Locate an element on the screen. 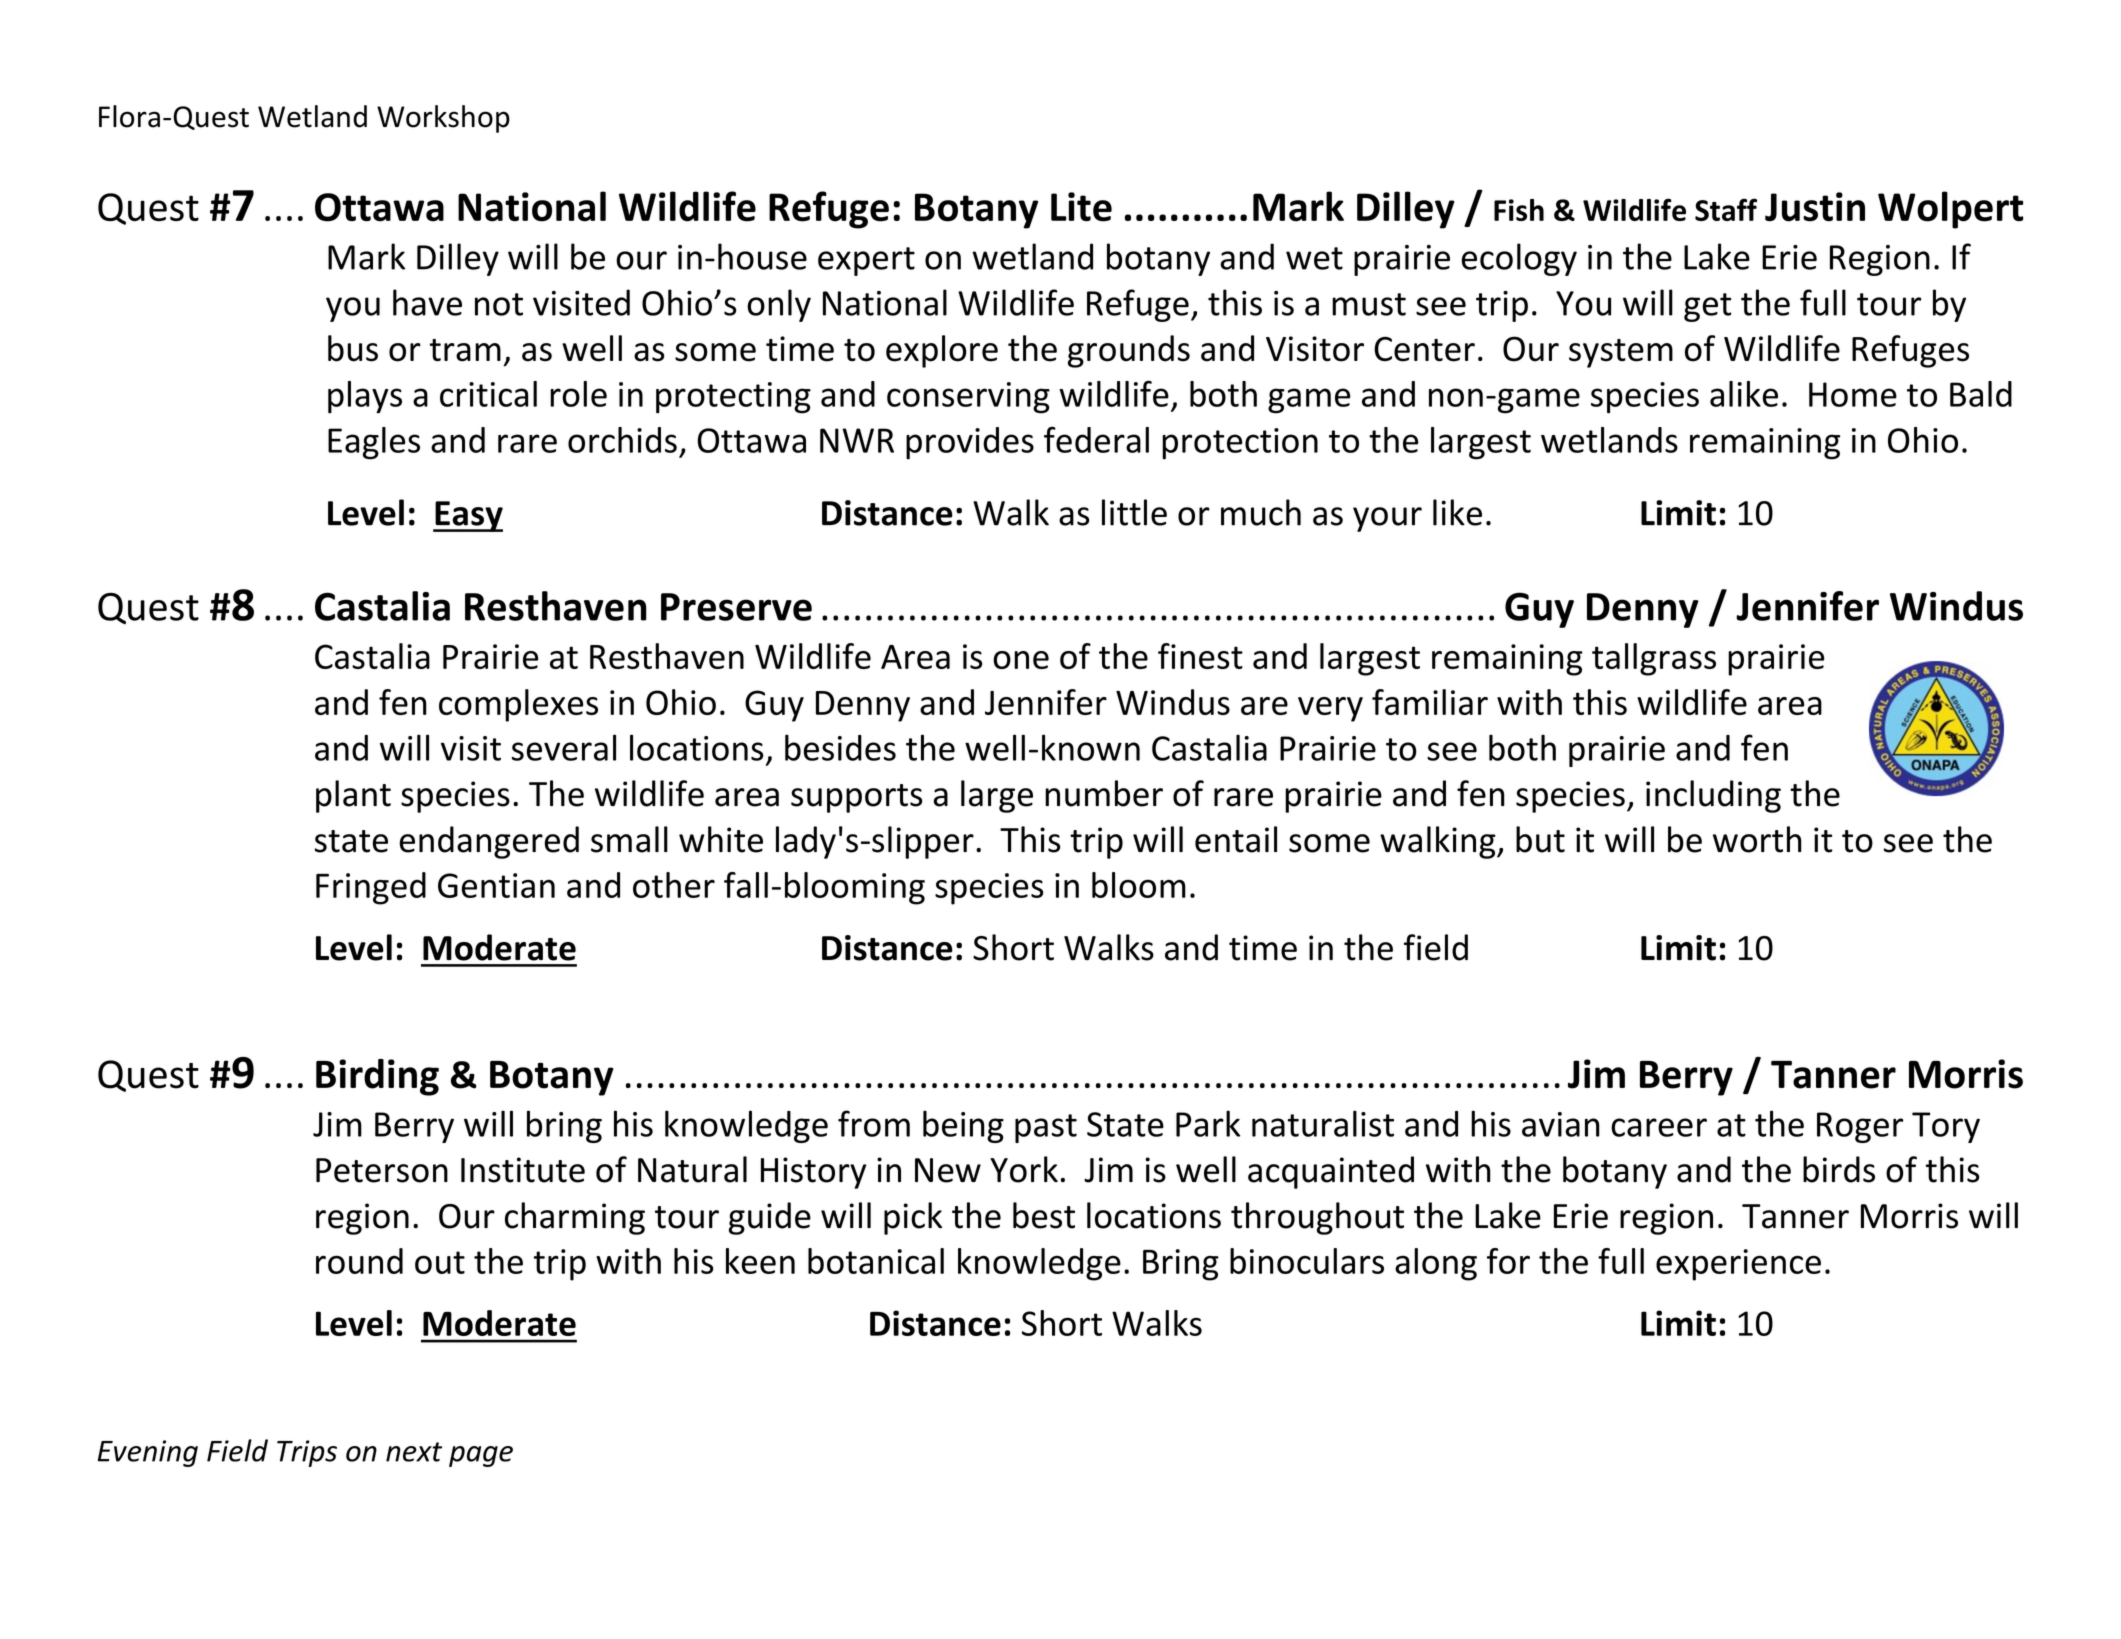 The height and width of the screenshot is (1639, 2121). including is located at coordinates (1713, 796).
